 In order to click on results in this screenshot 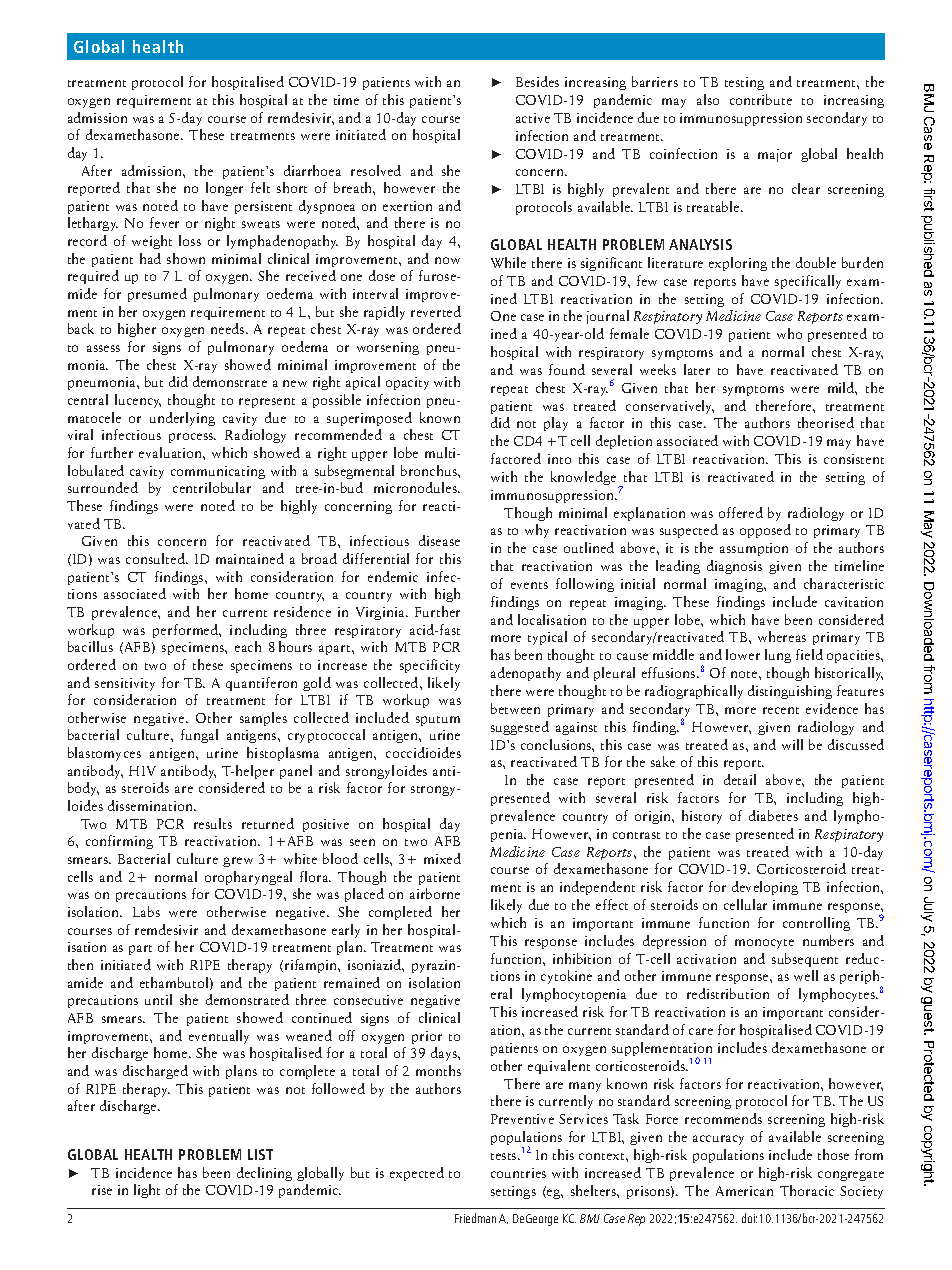, I will do `click(213, 823)`.
